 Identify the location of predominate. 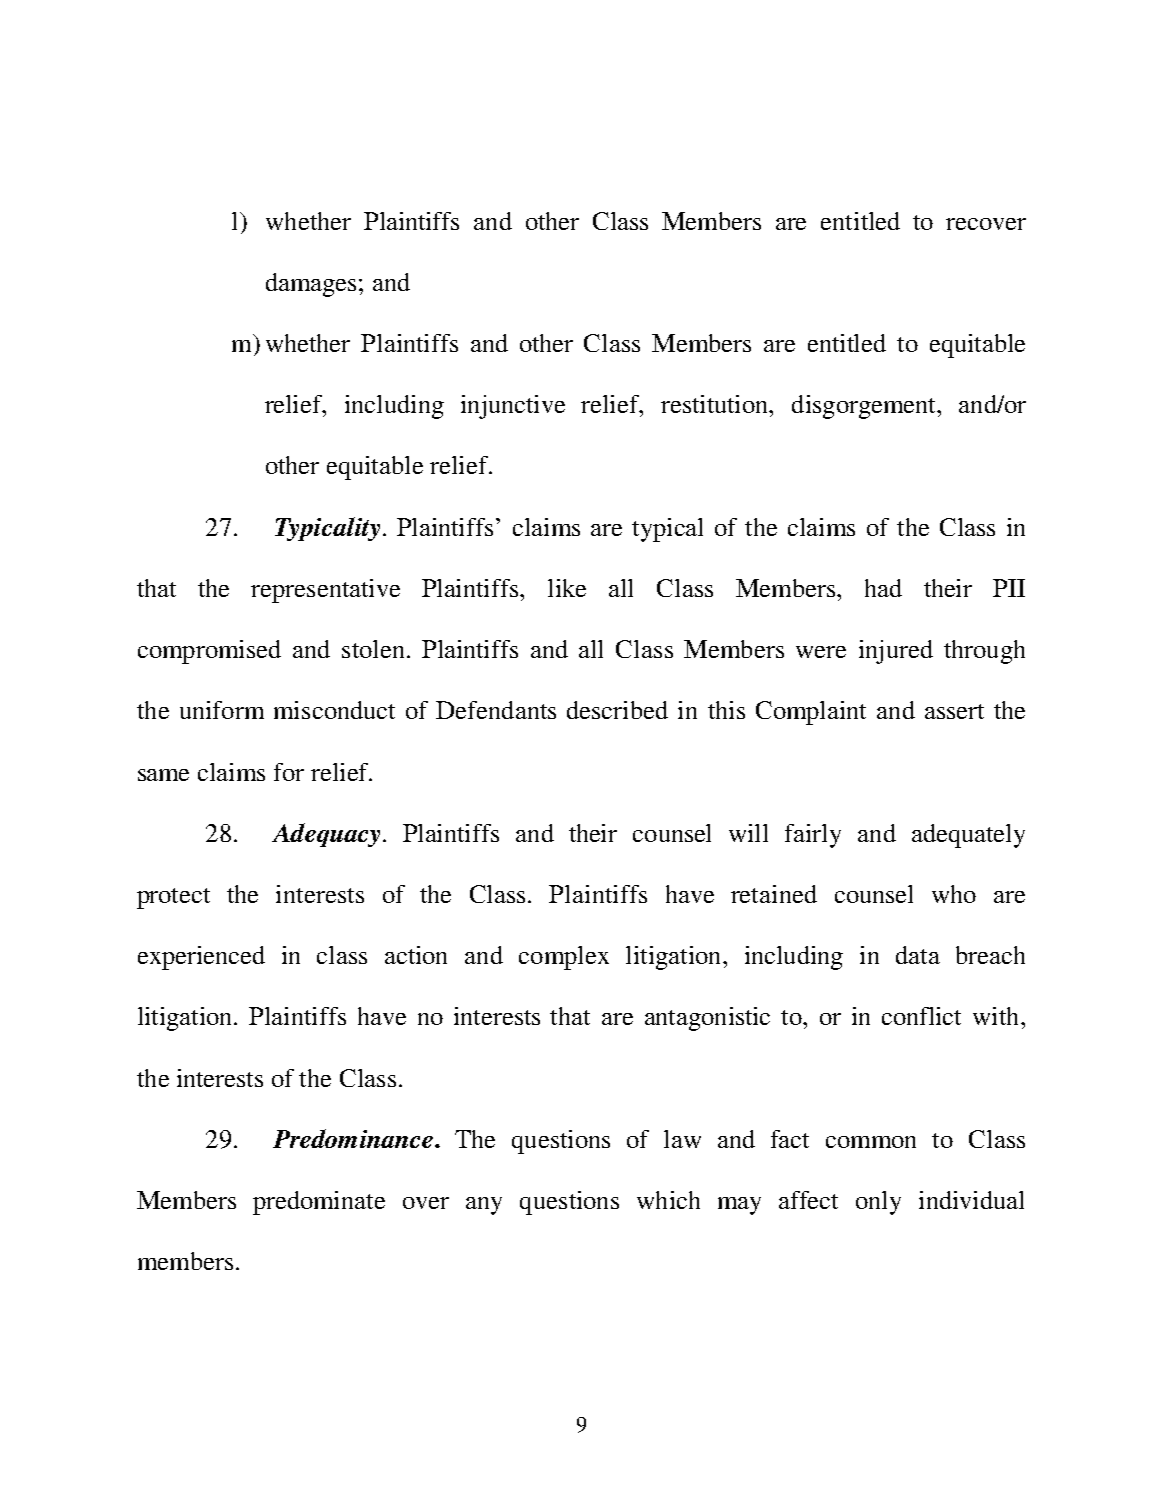
(319, 1203).
